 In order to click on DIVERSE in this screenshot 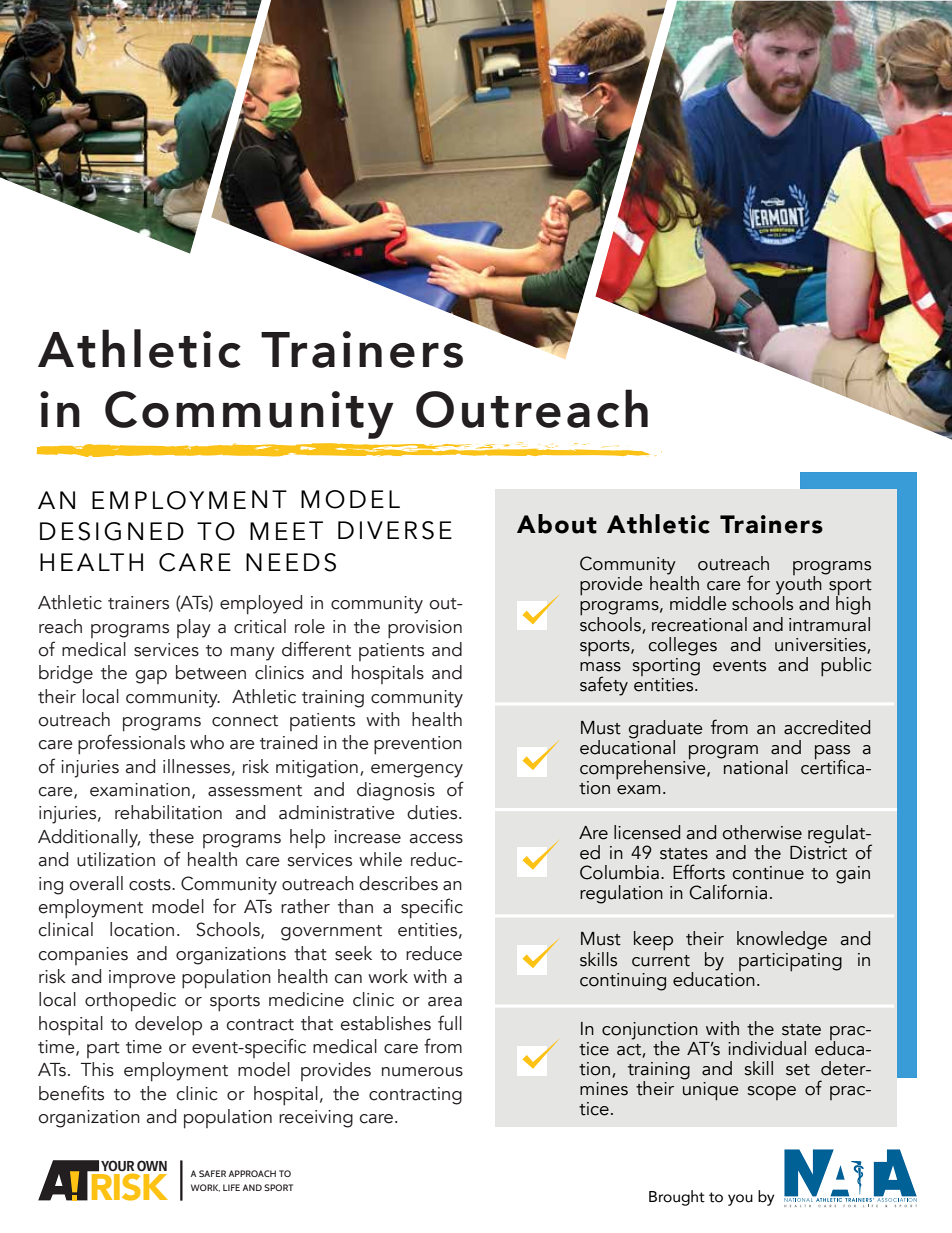, I will do `click(395, 530)`.
